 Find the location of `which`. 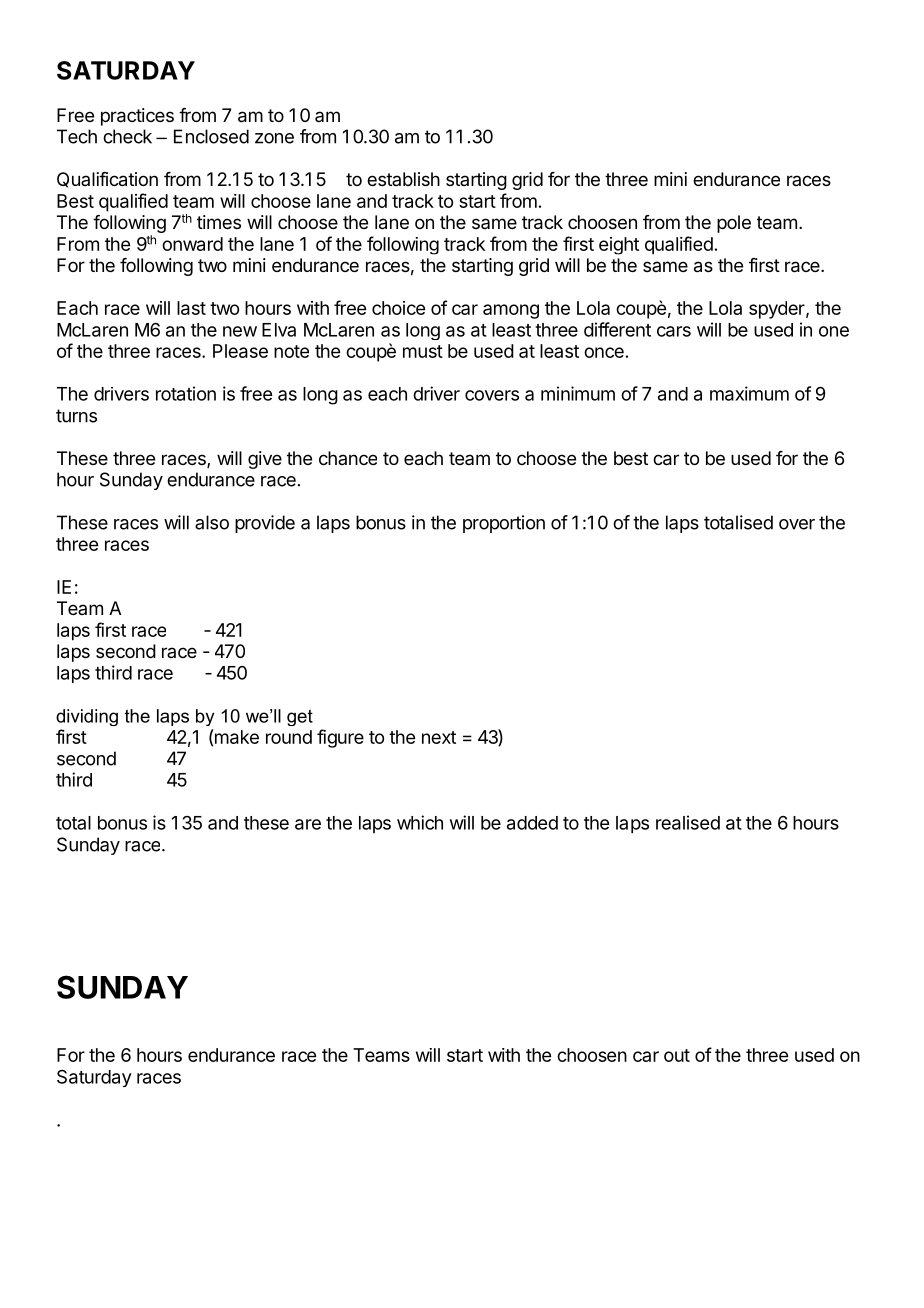

which is located at coordinates (420, 822).
